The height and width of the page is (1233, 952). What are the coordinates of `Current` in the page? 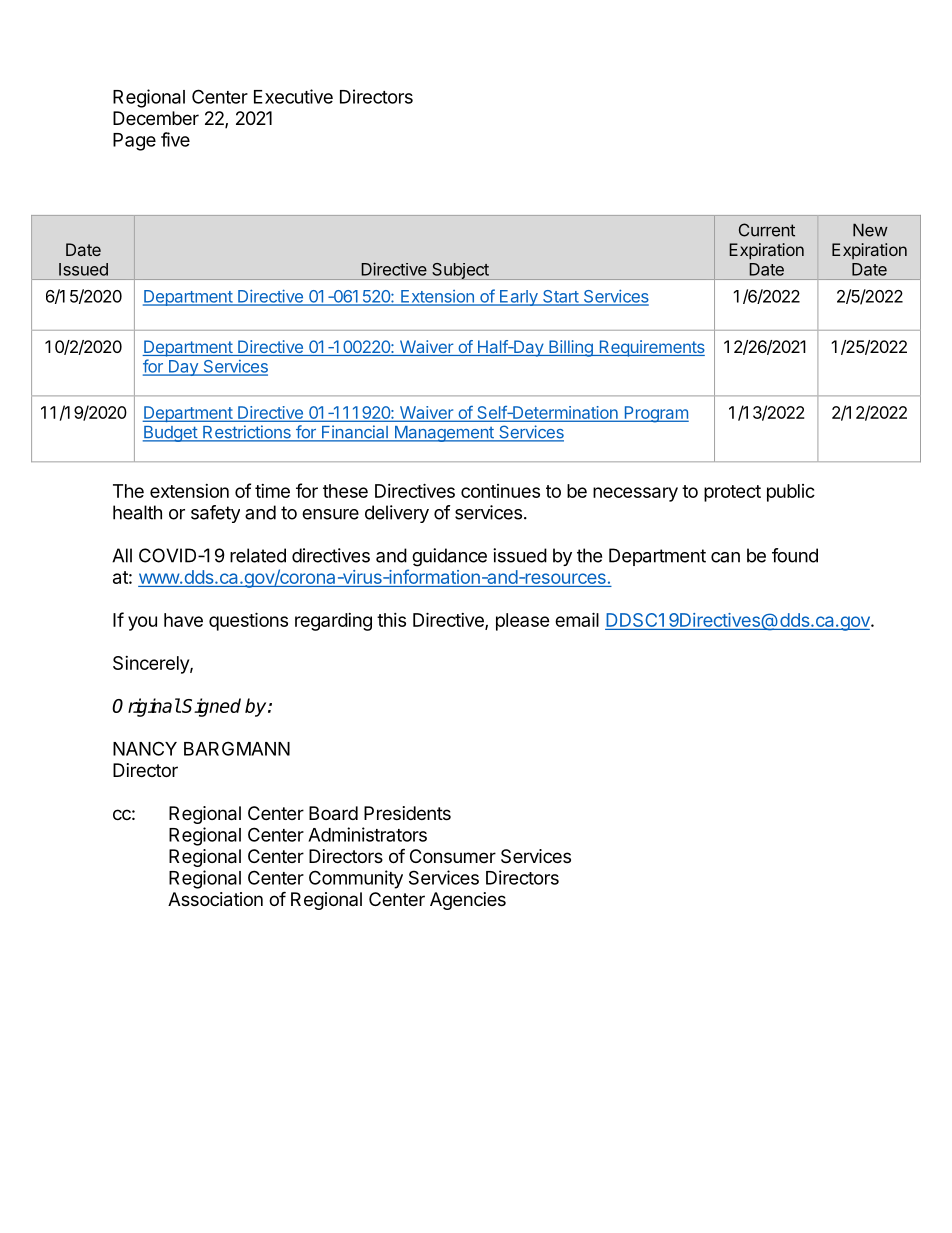 It's located at (767, 230).
